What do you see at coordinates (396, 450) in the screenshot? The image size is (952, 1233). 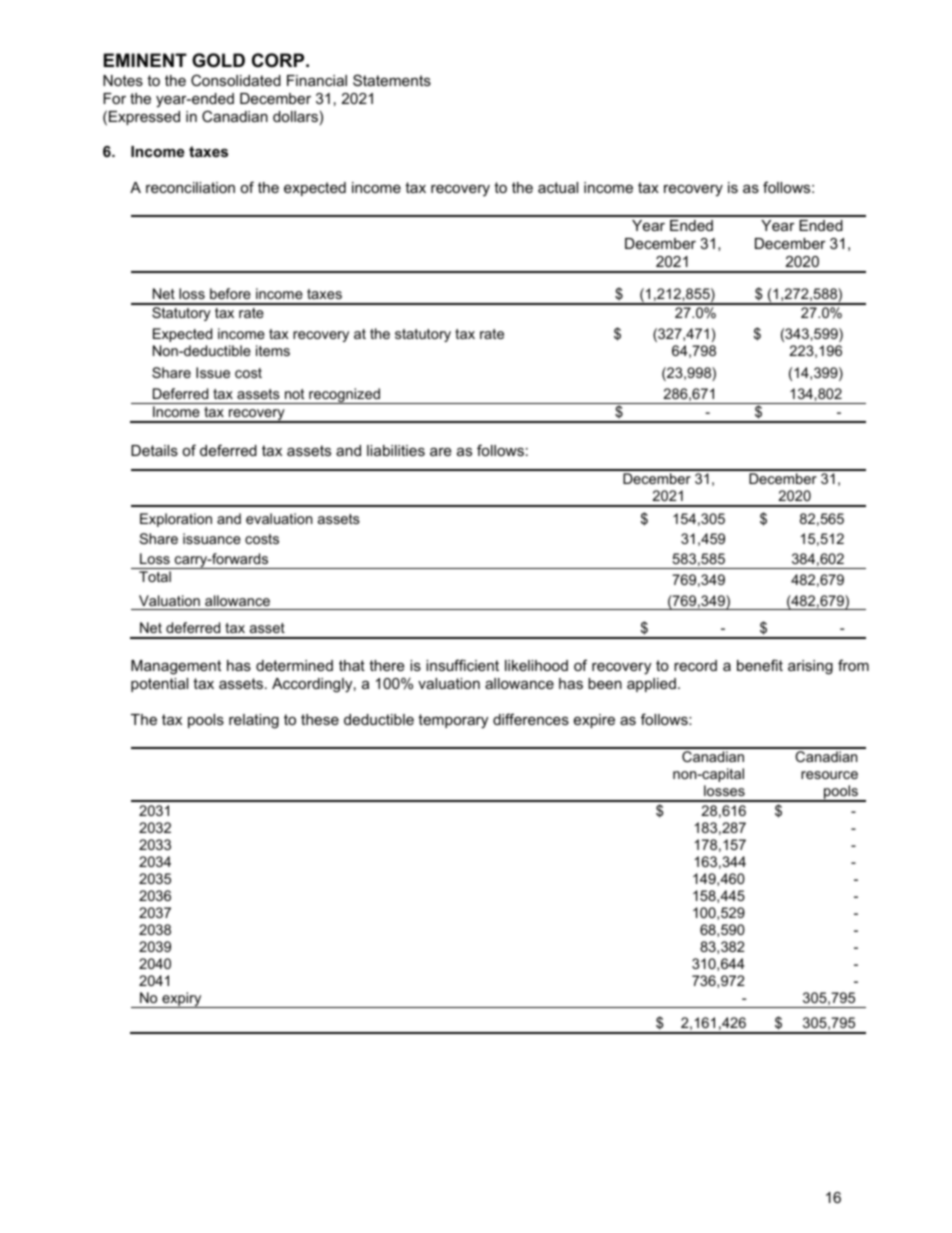 I see `liabilities` at bounding box center [396, 450].
